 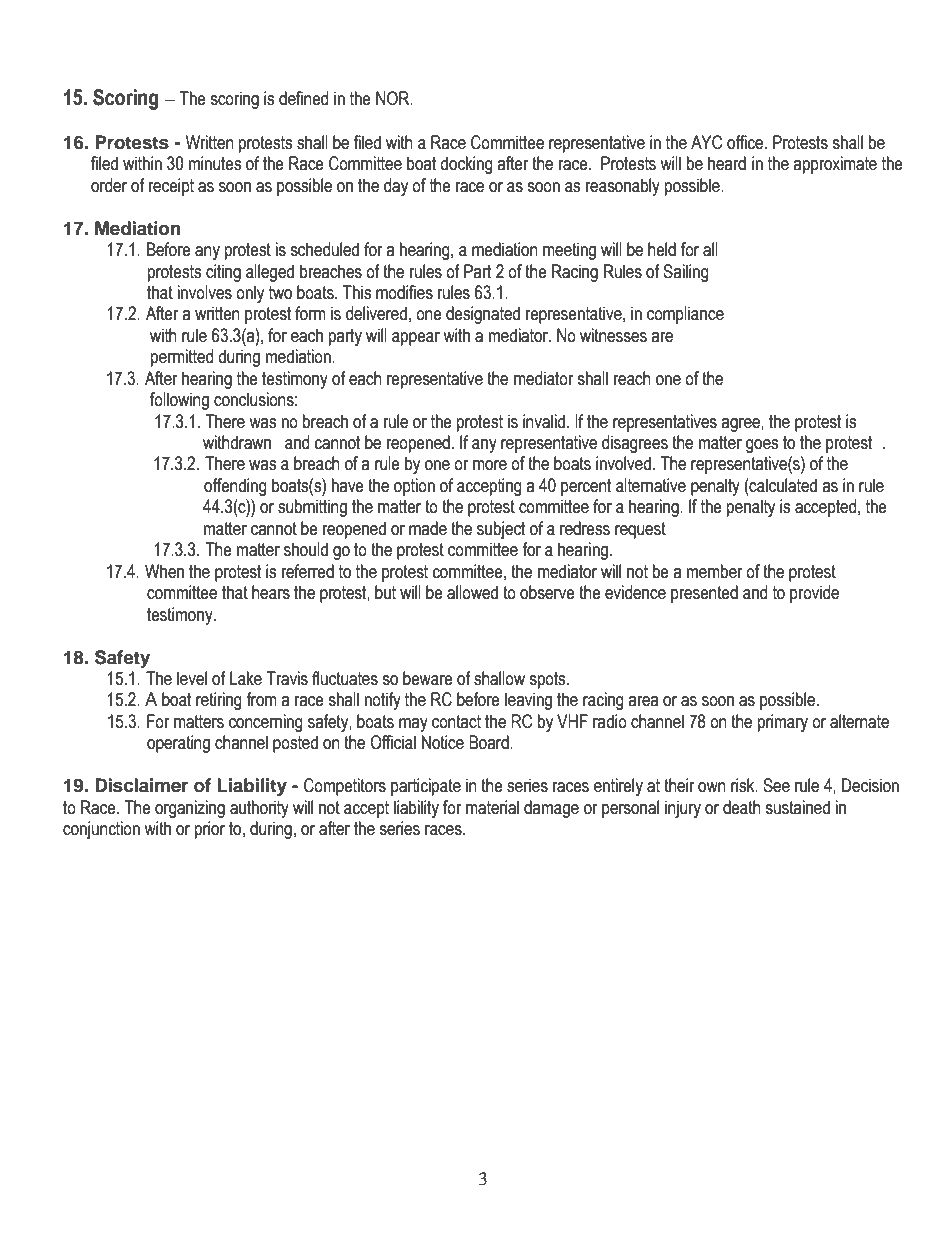 I want to click on offending, so click(x=235, y=487).
